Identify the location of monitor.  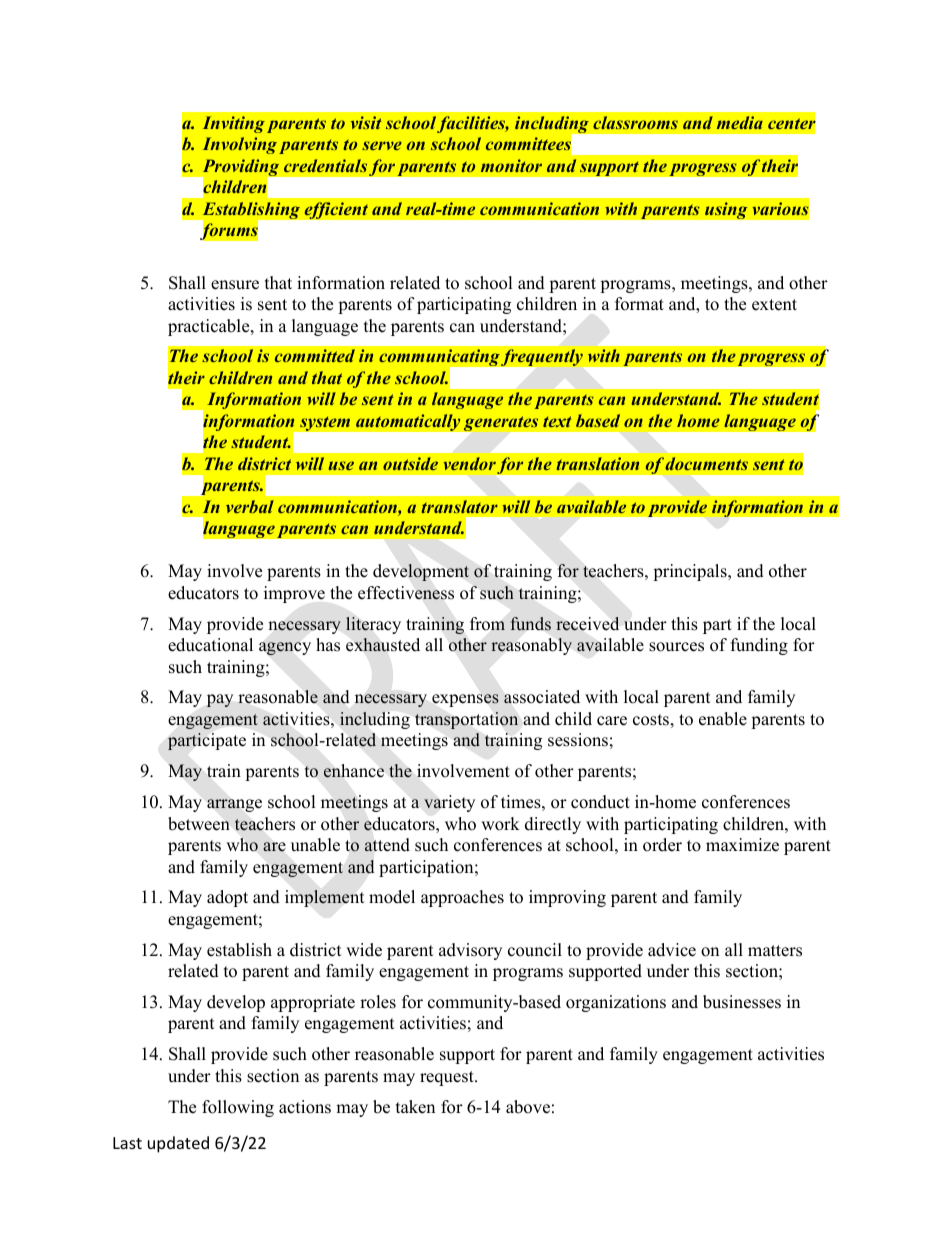
(511, 165).
